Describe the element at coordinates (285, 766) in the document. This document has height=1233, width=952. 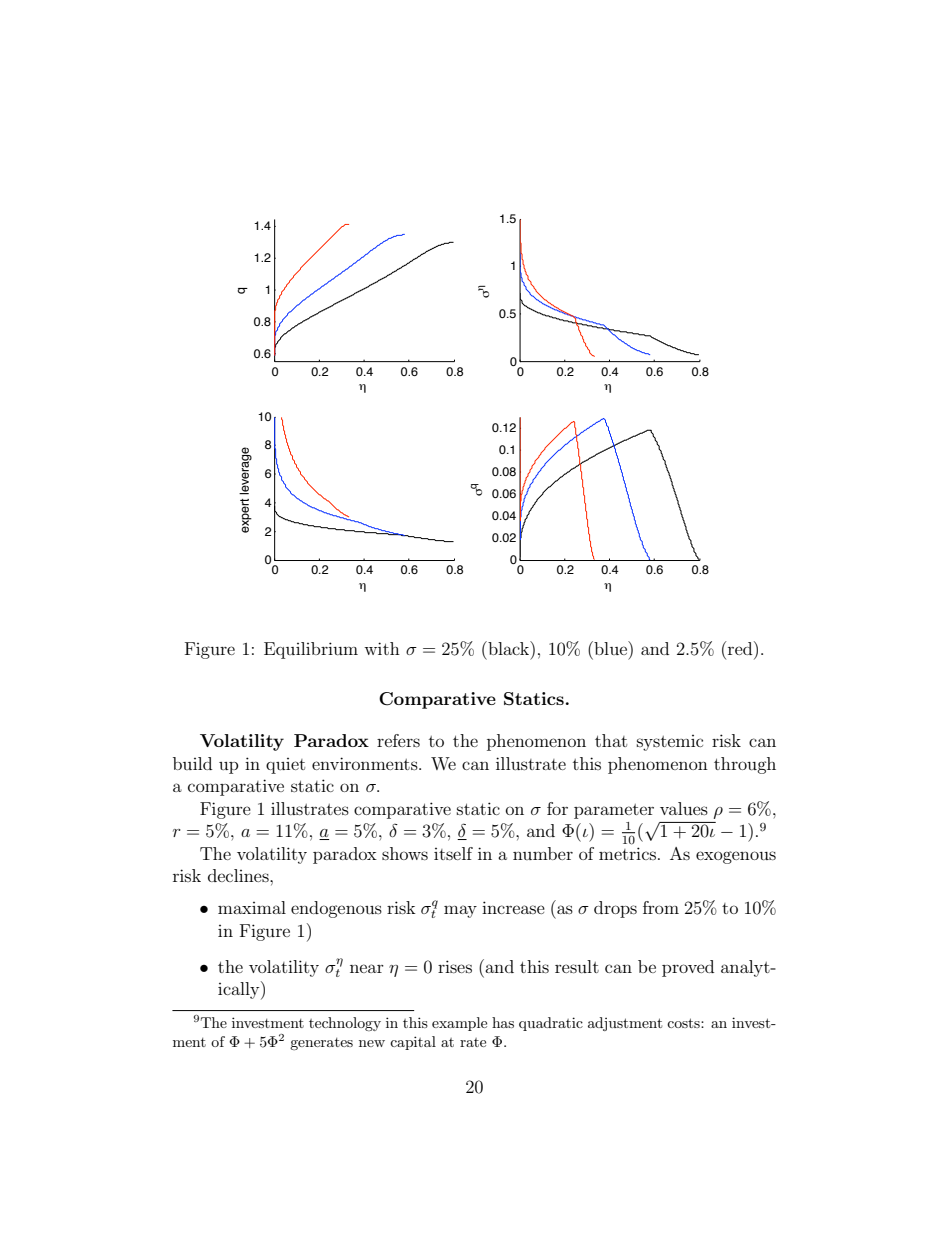
I see `quiet` at that location.
